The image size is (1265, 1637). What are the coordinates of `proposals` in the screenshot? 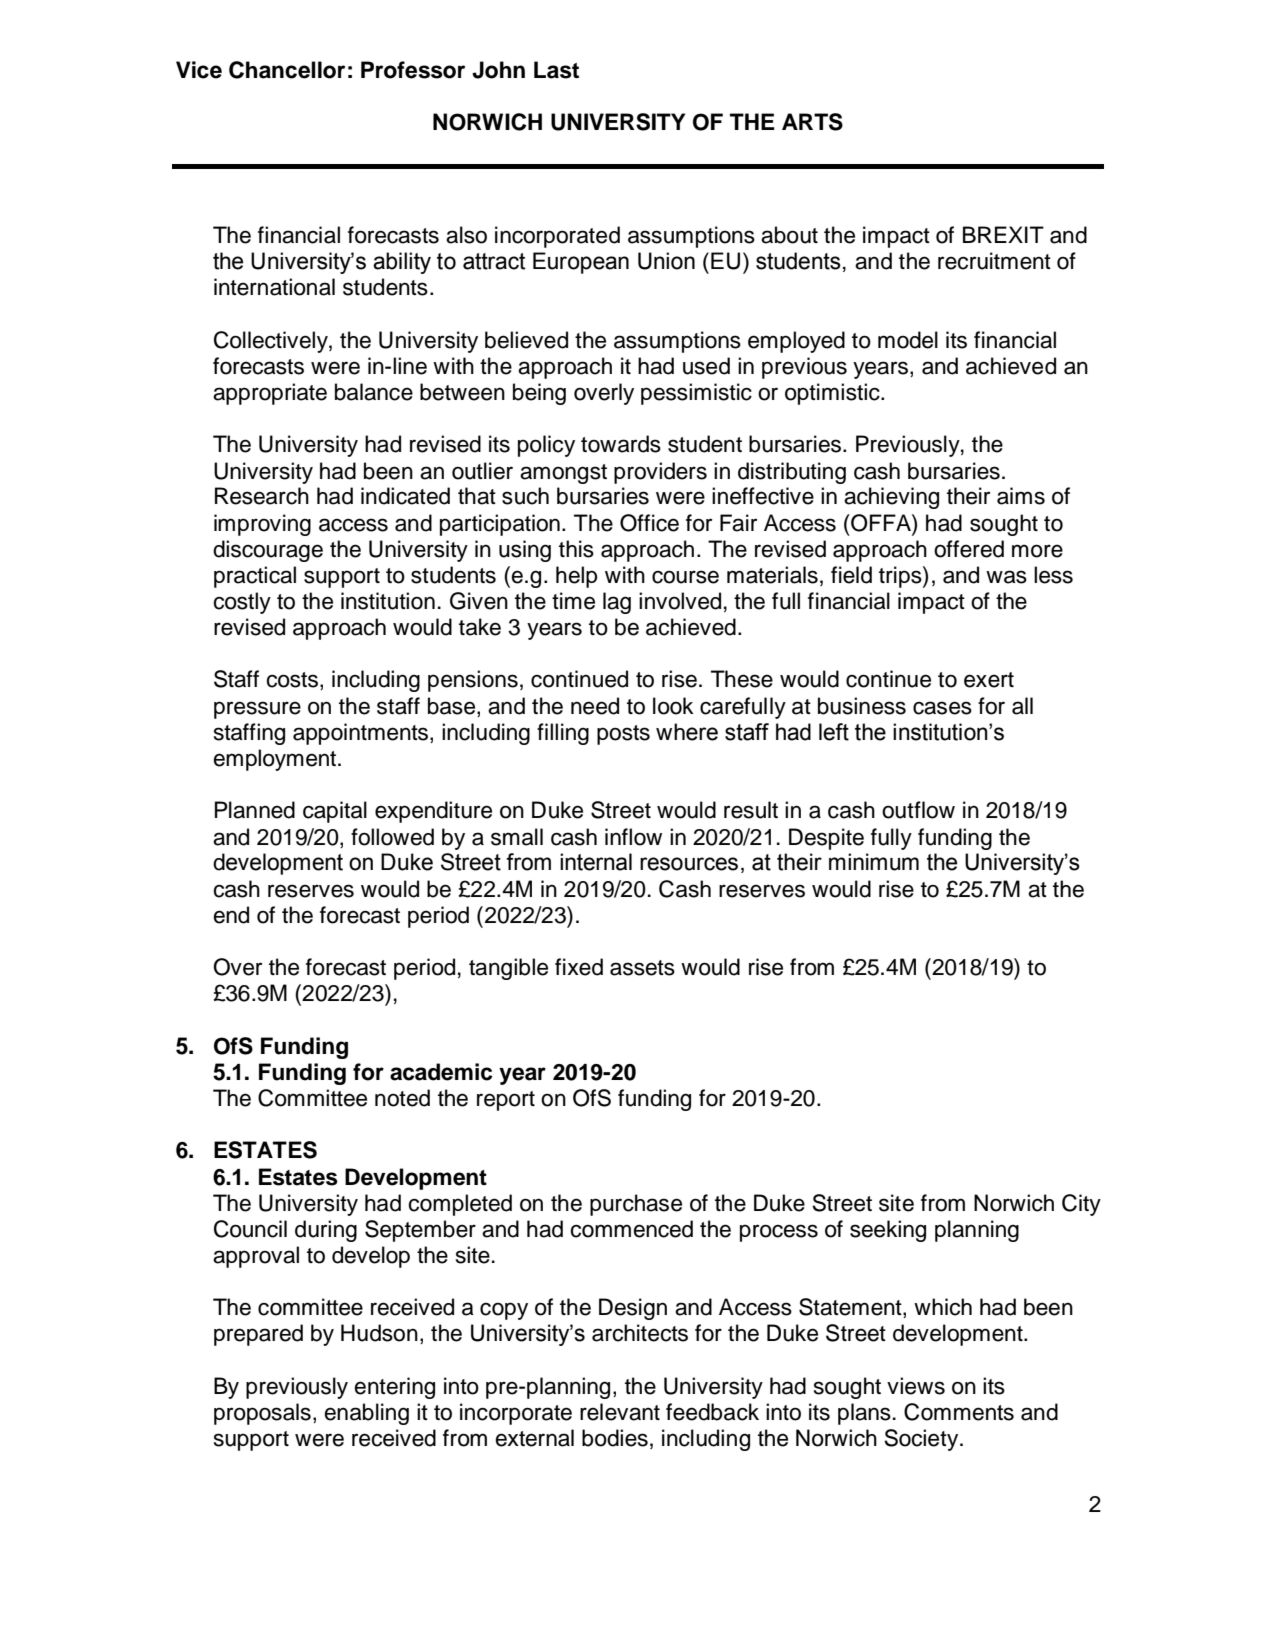 It's located at (262, 1414).
